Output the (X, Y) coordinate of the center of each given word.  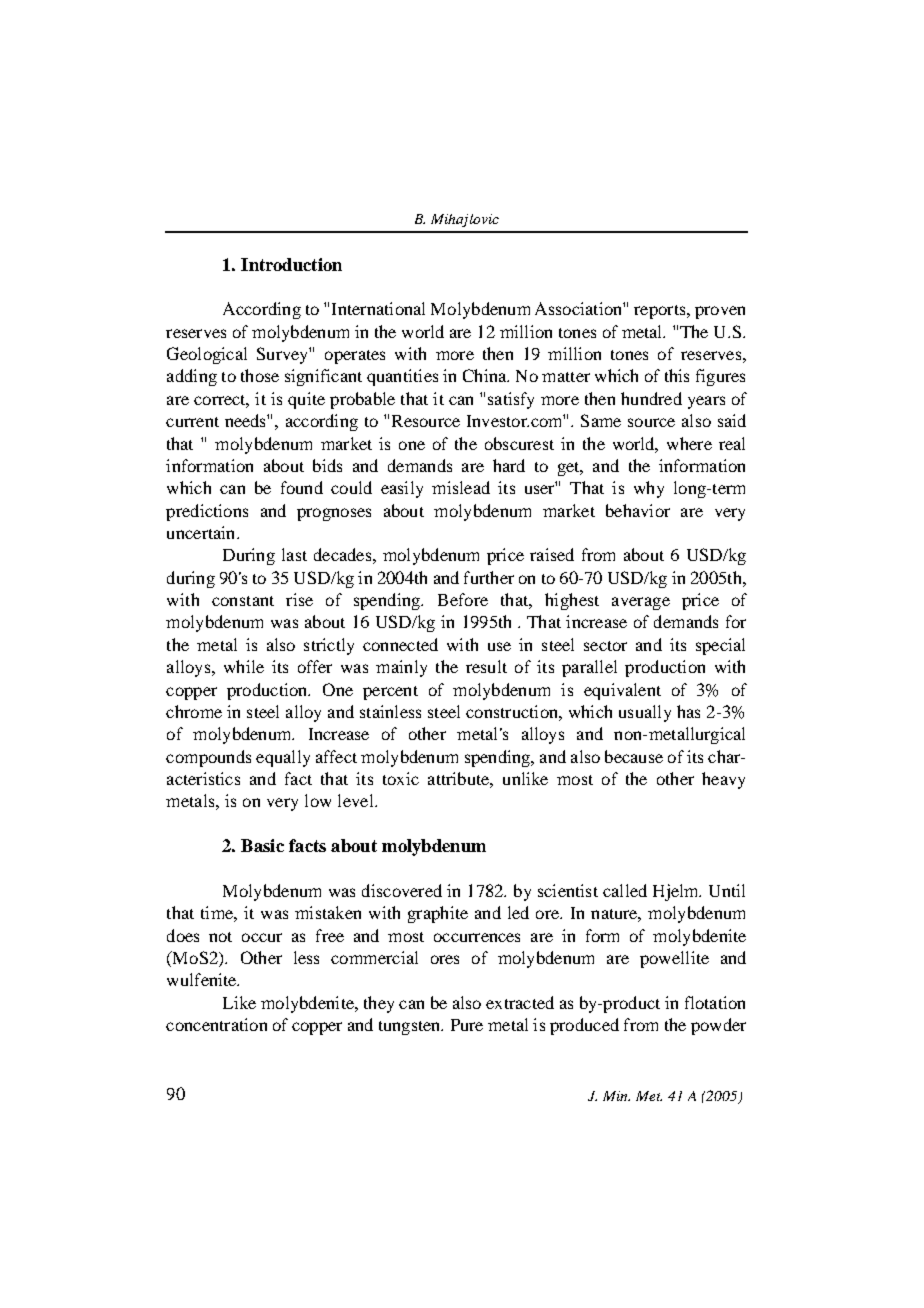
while (244, 666)
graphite (438, 914)
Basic (262, 845)
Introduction (291, 264)
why (649, 489)
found (302, 487)
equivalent (622, 691)
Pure (467, 1025)
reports (661, 312)
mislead (461, 487)
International (378, 308)
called (625, 890)
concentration (216, 1024)
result (486, 666)
